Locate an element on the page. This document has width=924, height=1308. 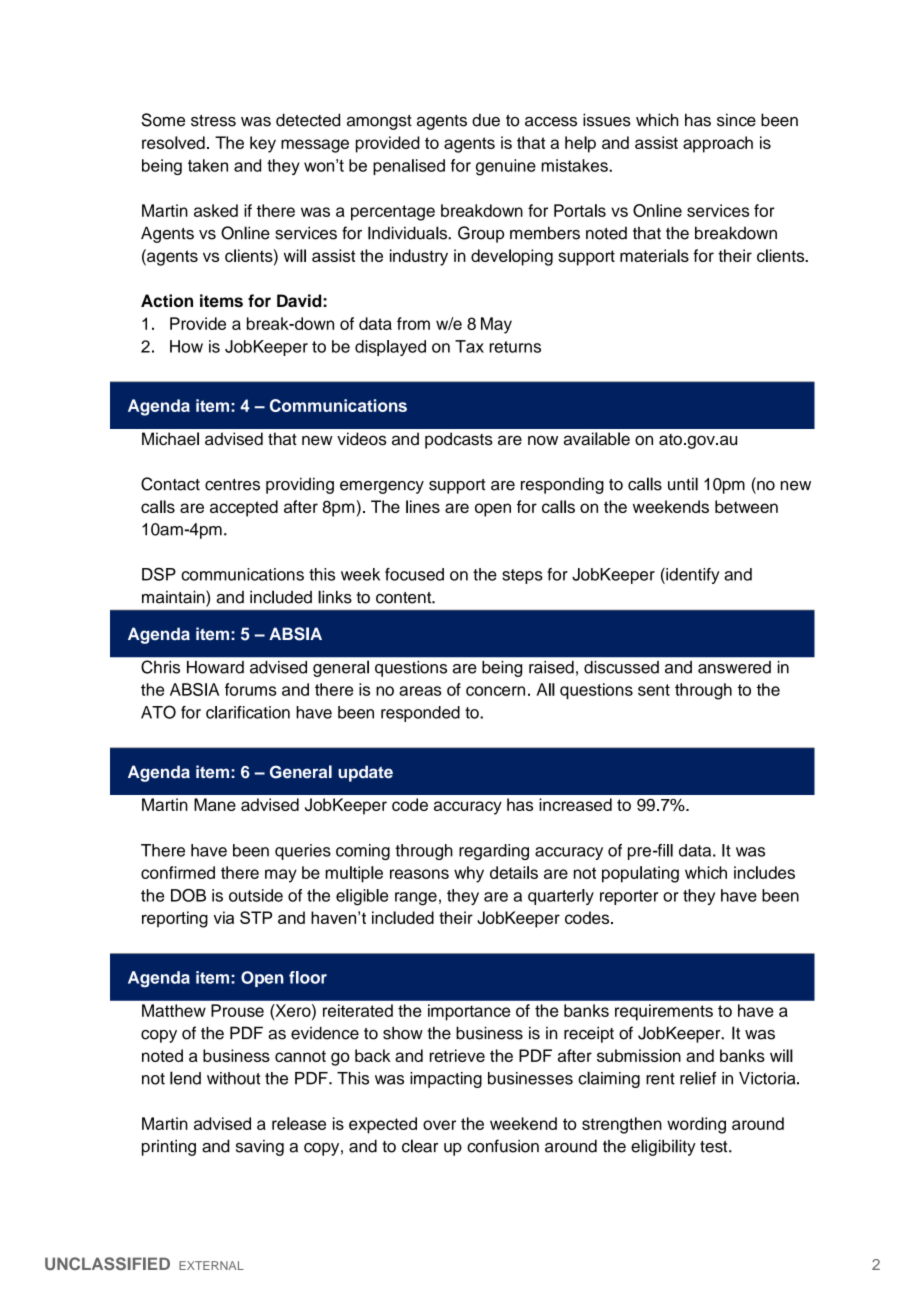
Chris is located at coordinates (160, 667).
